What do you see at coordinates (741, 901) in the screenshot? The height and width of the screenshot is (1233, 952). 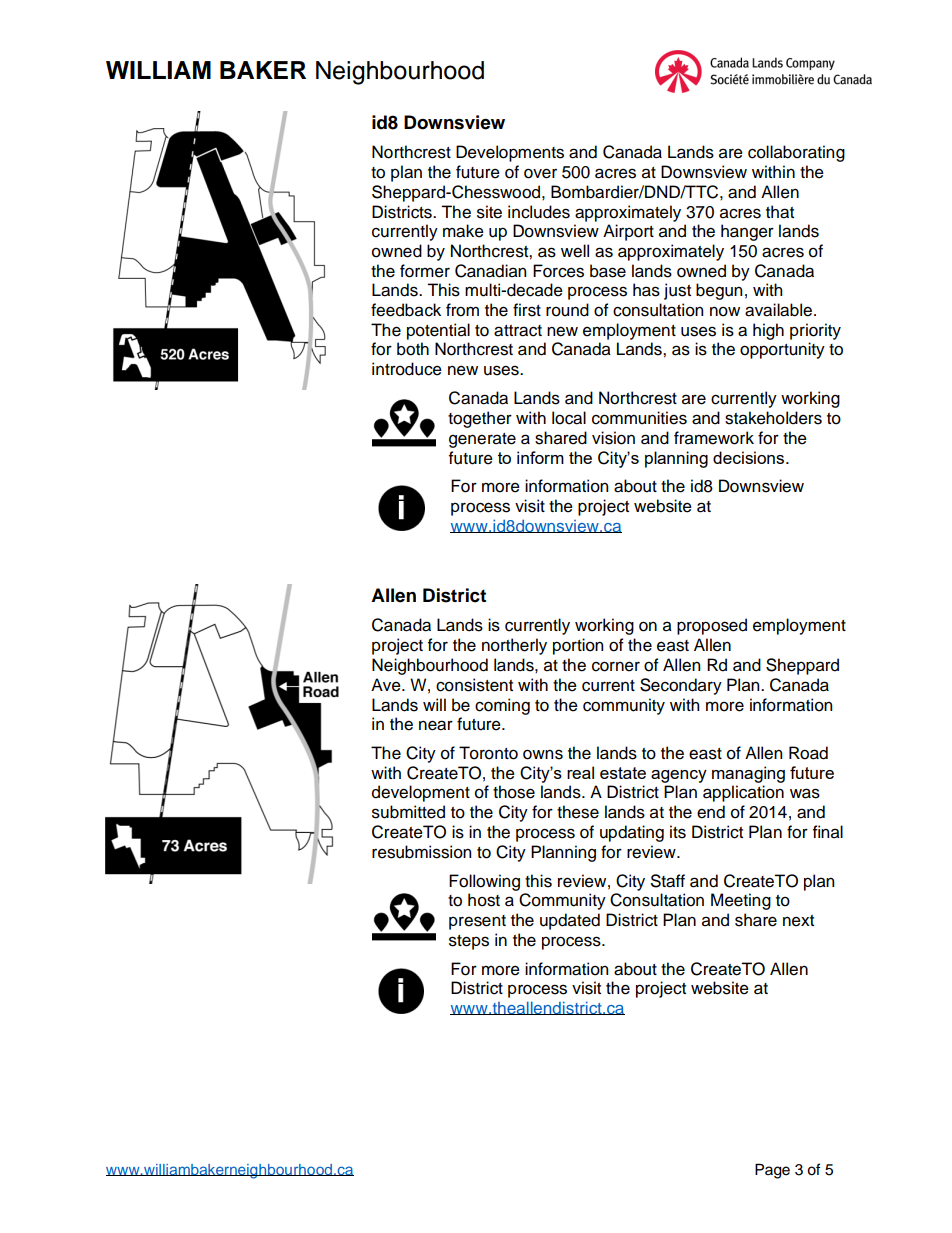 I see `Meeting` at bounding box center [741, 901].
